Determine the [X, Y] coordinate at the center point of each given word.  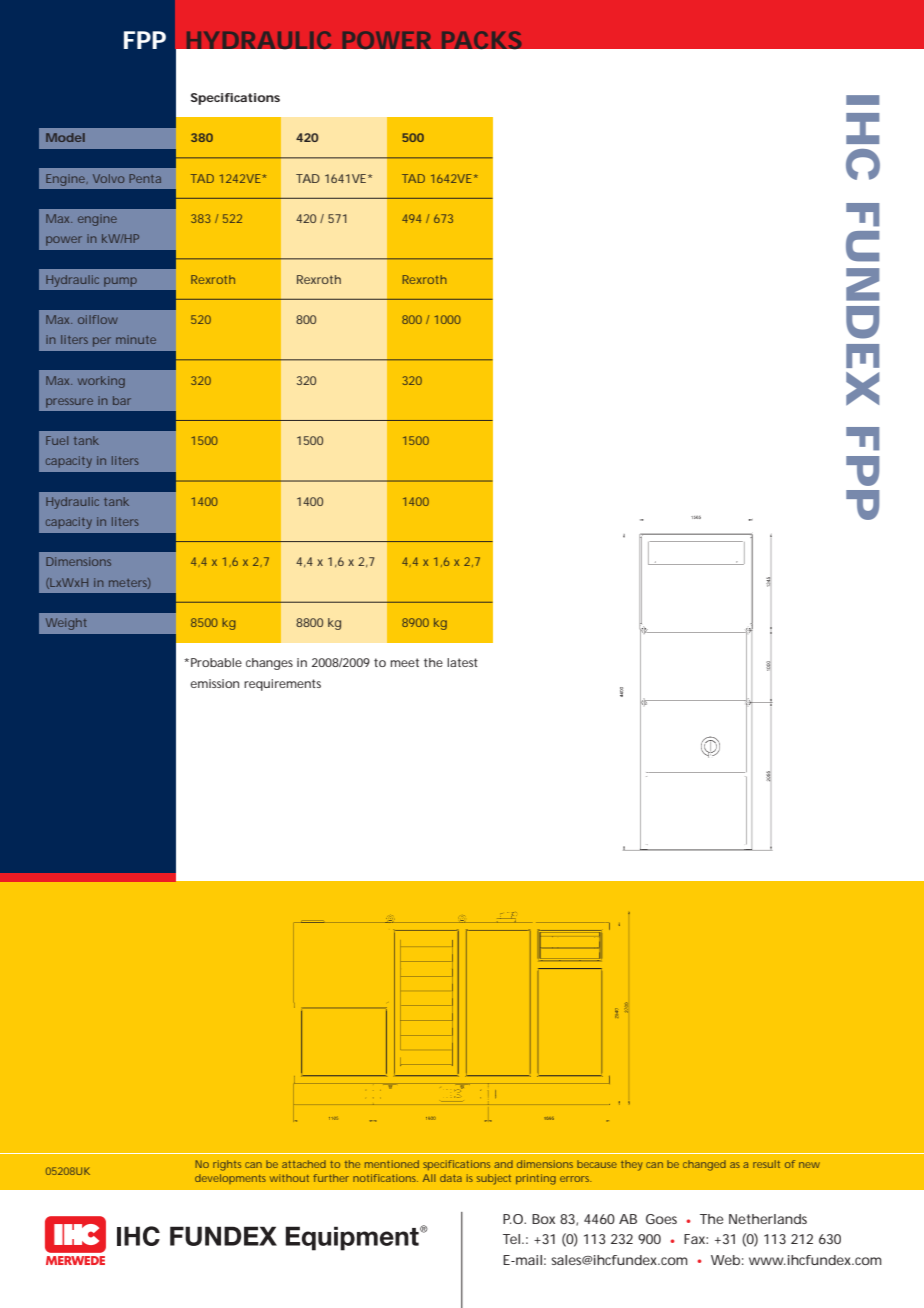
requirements [282, 685]
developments [230, 1179]
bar [122, 400]
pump [120, 282]
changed [704, 1165]
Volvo [108, 178]
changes [269, 664]
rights [227, 1165]
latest [462, 662]
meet [404, 662]
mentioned [392, 1164]
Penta [145, 178]
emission [214, 683]
